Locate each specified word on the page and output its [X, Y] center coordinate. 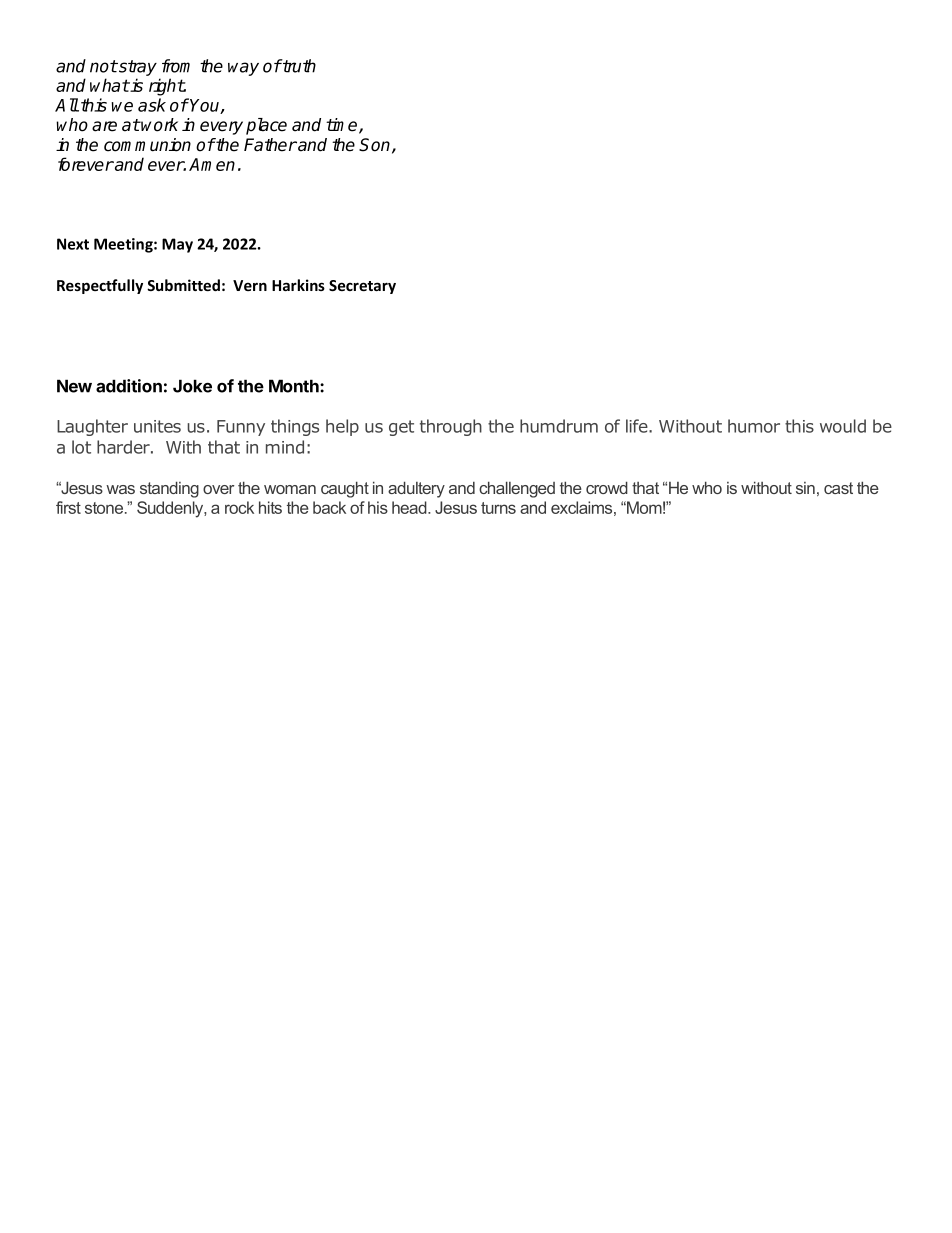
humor [754, 426]
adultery [416, 489]
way [243, 69]
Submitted [183, 285]
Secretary [362, 287]
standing [169, 489]
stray [137, 69]
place [266, 126]
